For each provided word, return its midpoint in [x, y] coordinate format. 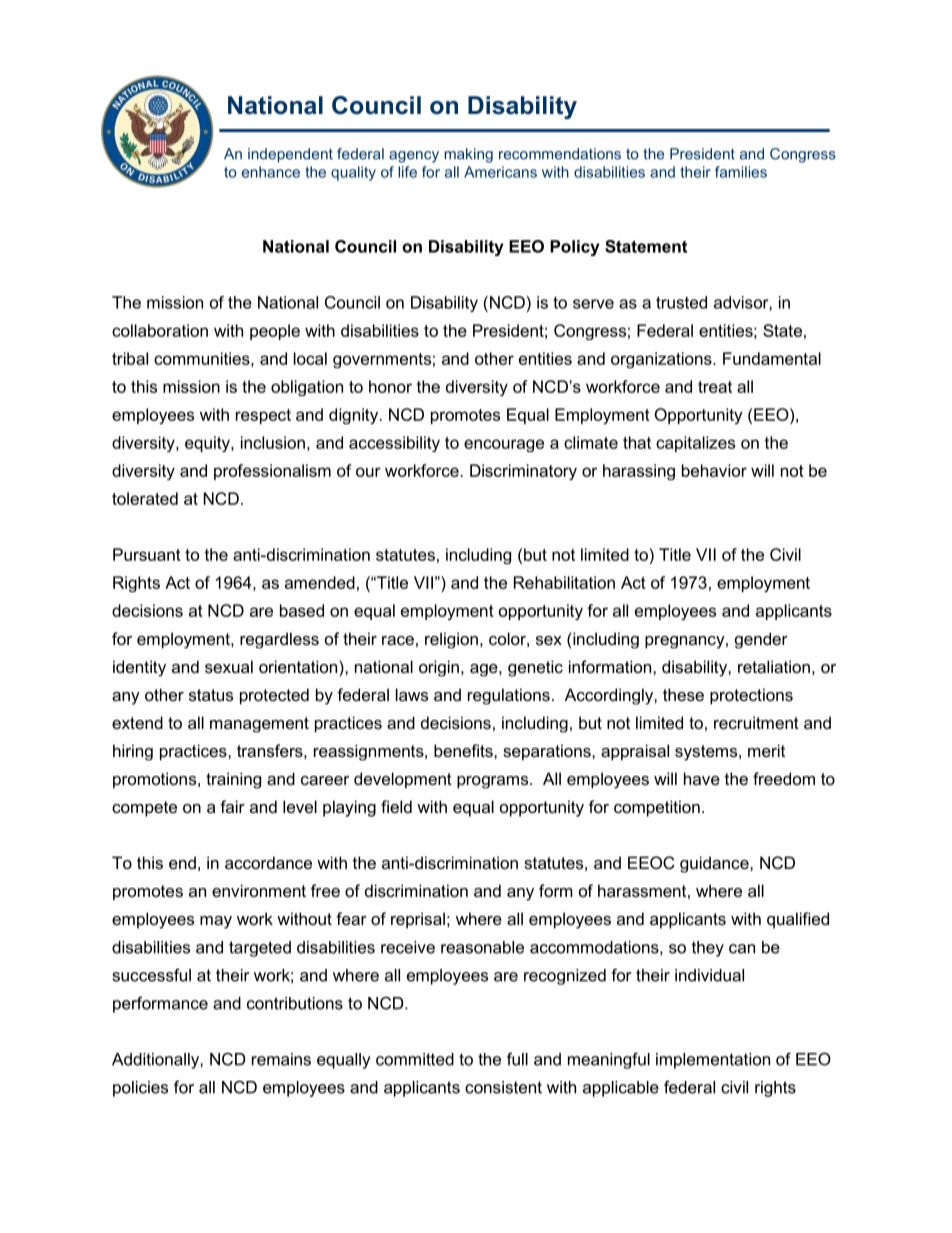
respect [263, 416]
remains [281, 1059]
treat [715, 387]
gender [761, 640]
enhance [271, 172]
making [469, 155]
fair [232, 806]
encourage [504, 445]
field [396, 806]
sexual [229, 666]
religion [451, 640]
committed [415, 1059]
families [741, 172]
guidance [715, 864]
